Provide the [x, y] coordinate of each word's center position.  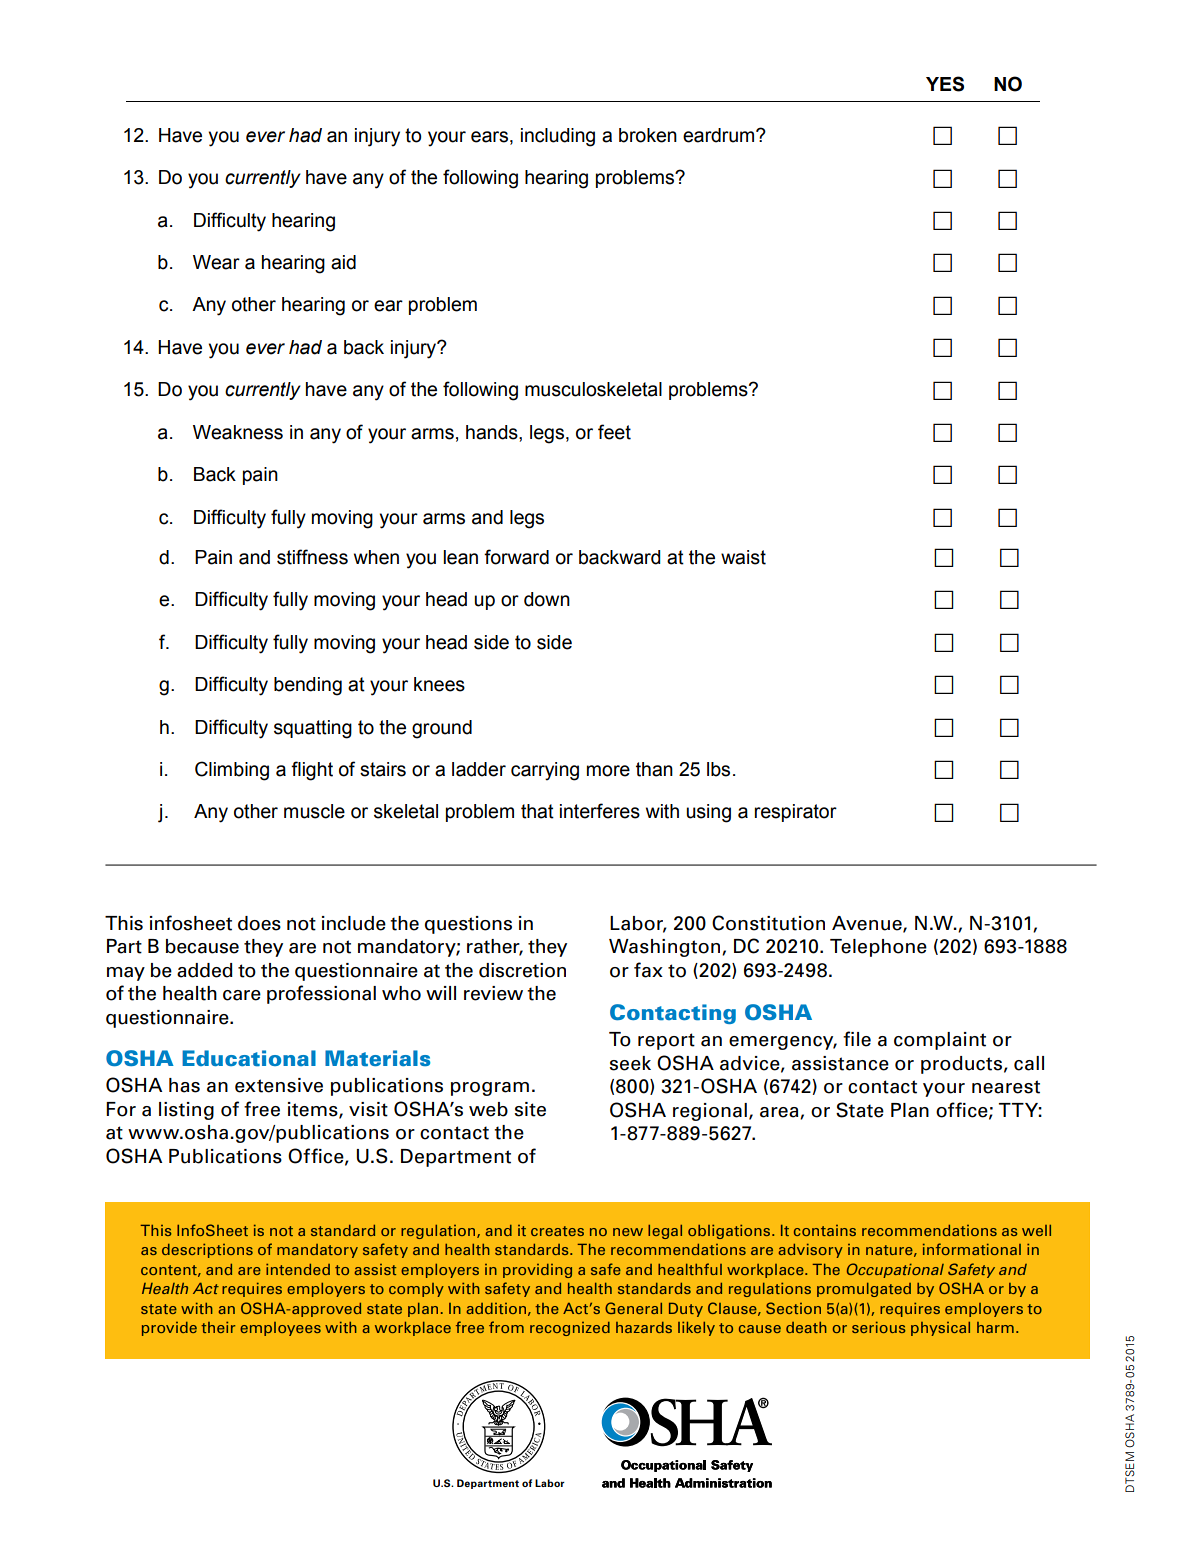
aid [343, 262]
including [558, 137]
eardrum [720, 135]
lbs [718, 769]
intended [298, 1269]
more [608, 771]
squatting [313, 729]
